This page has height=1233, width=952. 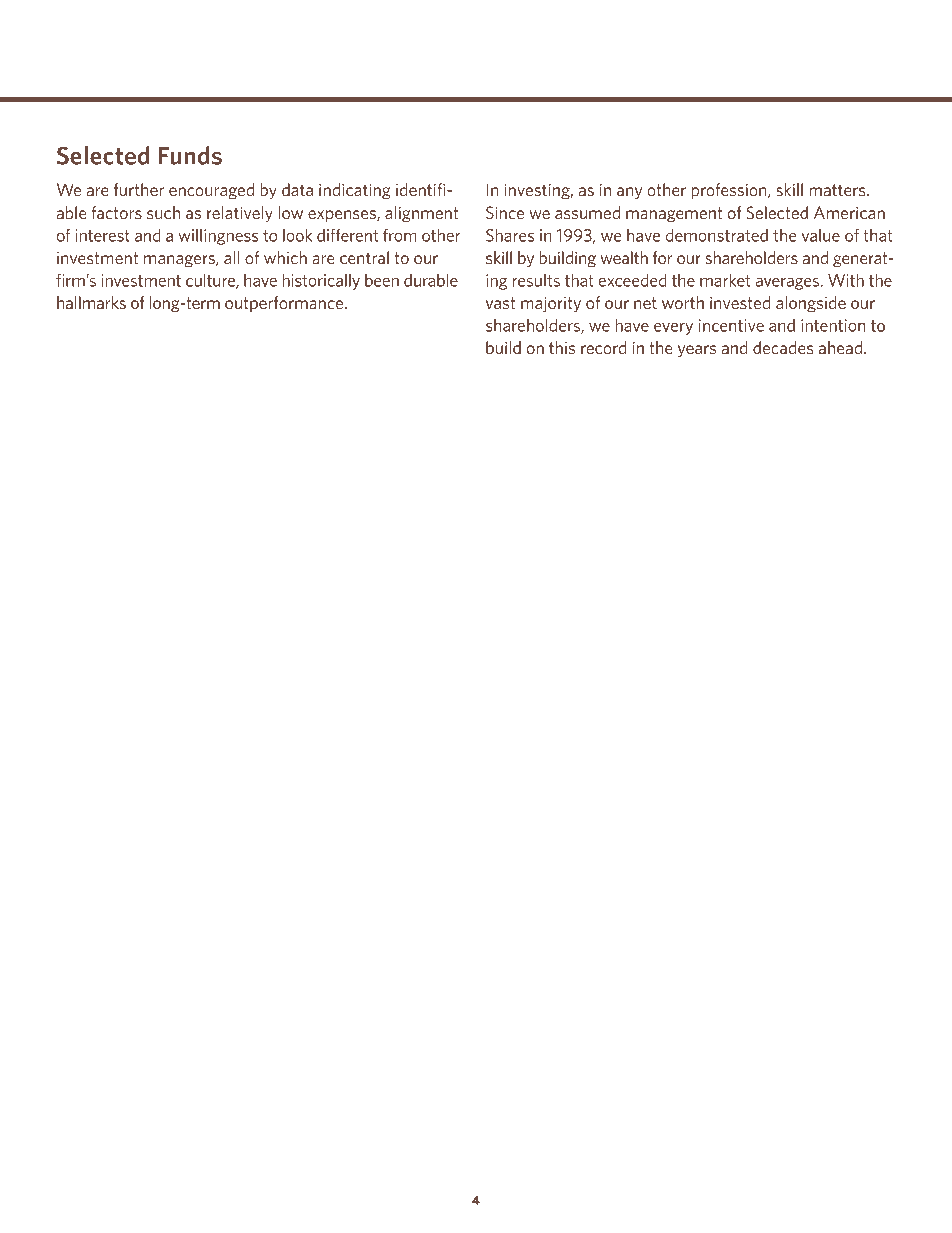 What do you see at coordinates (364, 257) in the page?
I see `central` at bounding box center [364, 257].
